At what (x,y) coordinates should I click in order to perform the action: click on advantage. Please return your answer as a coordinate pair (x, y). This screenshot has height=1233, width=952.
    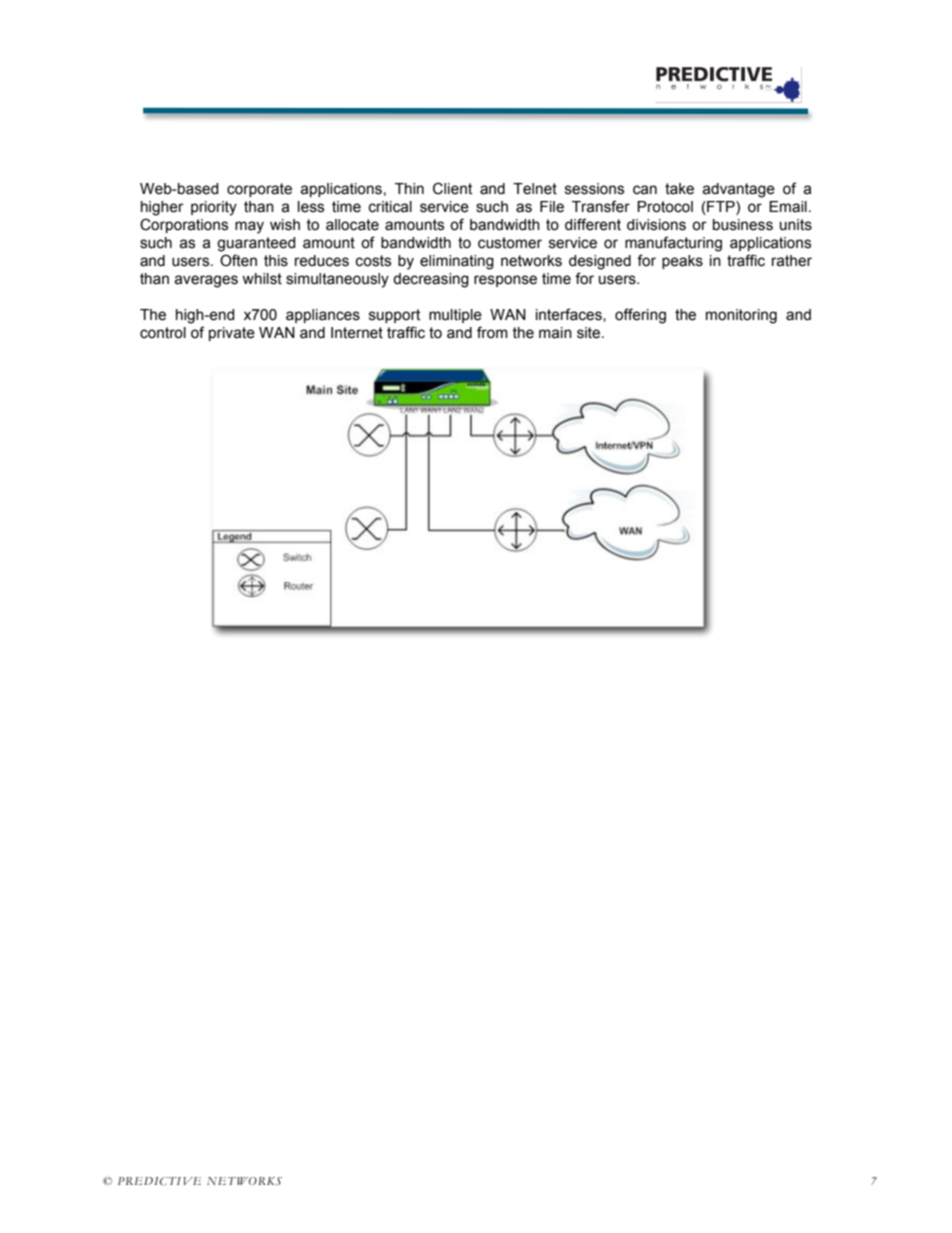
    Looking at the image, I should click on (738, 190).
